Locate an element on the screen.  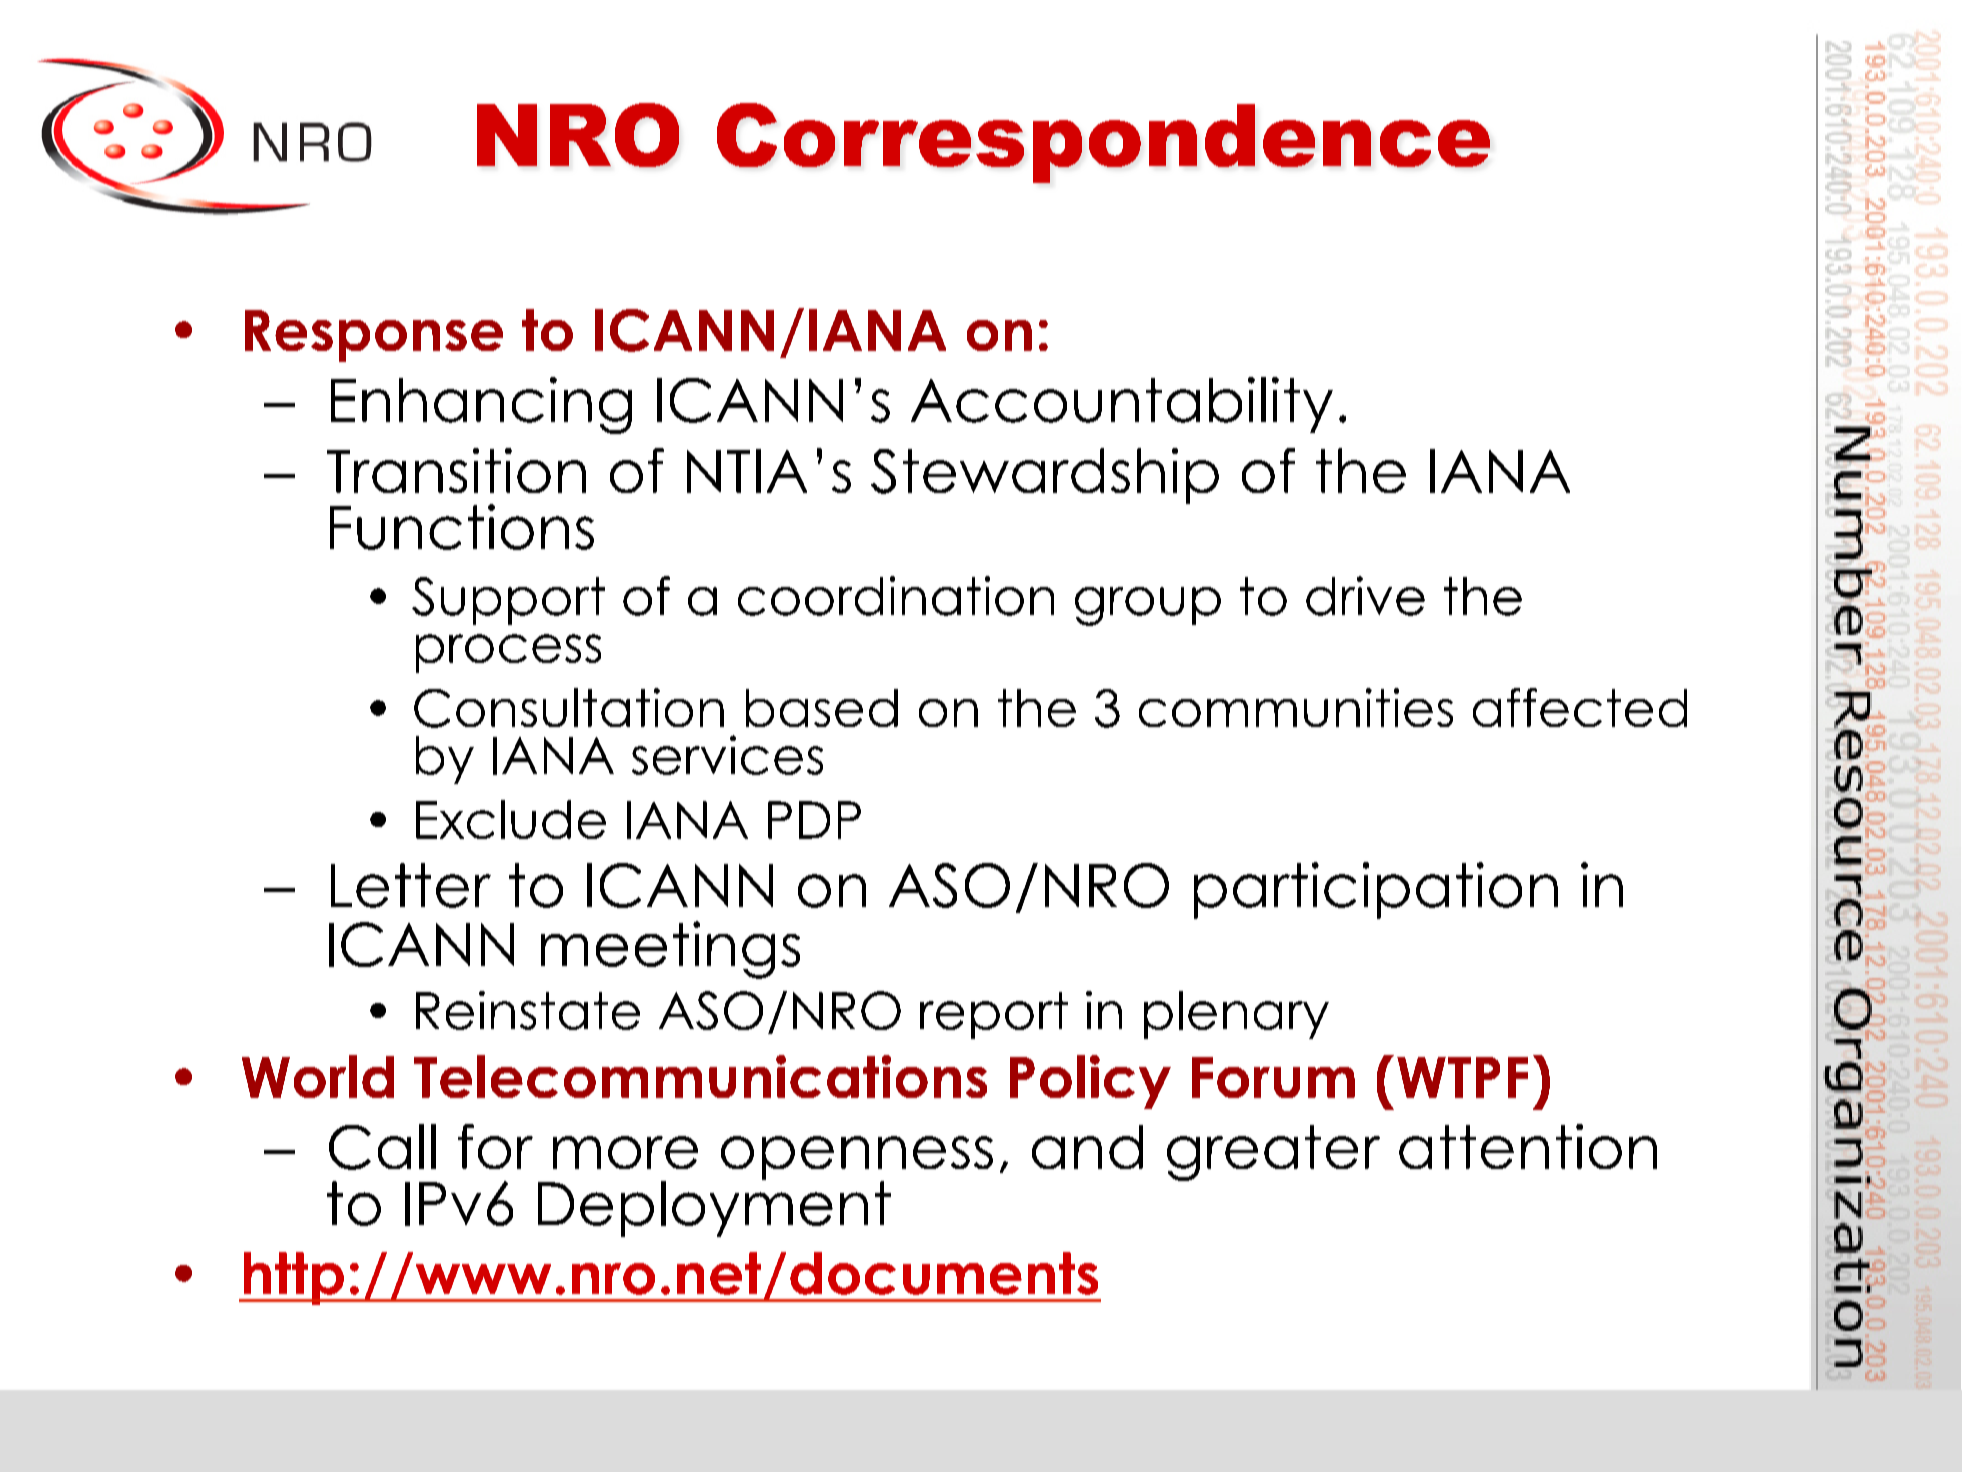
PDP is located at coordinates (814, 820).
